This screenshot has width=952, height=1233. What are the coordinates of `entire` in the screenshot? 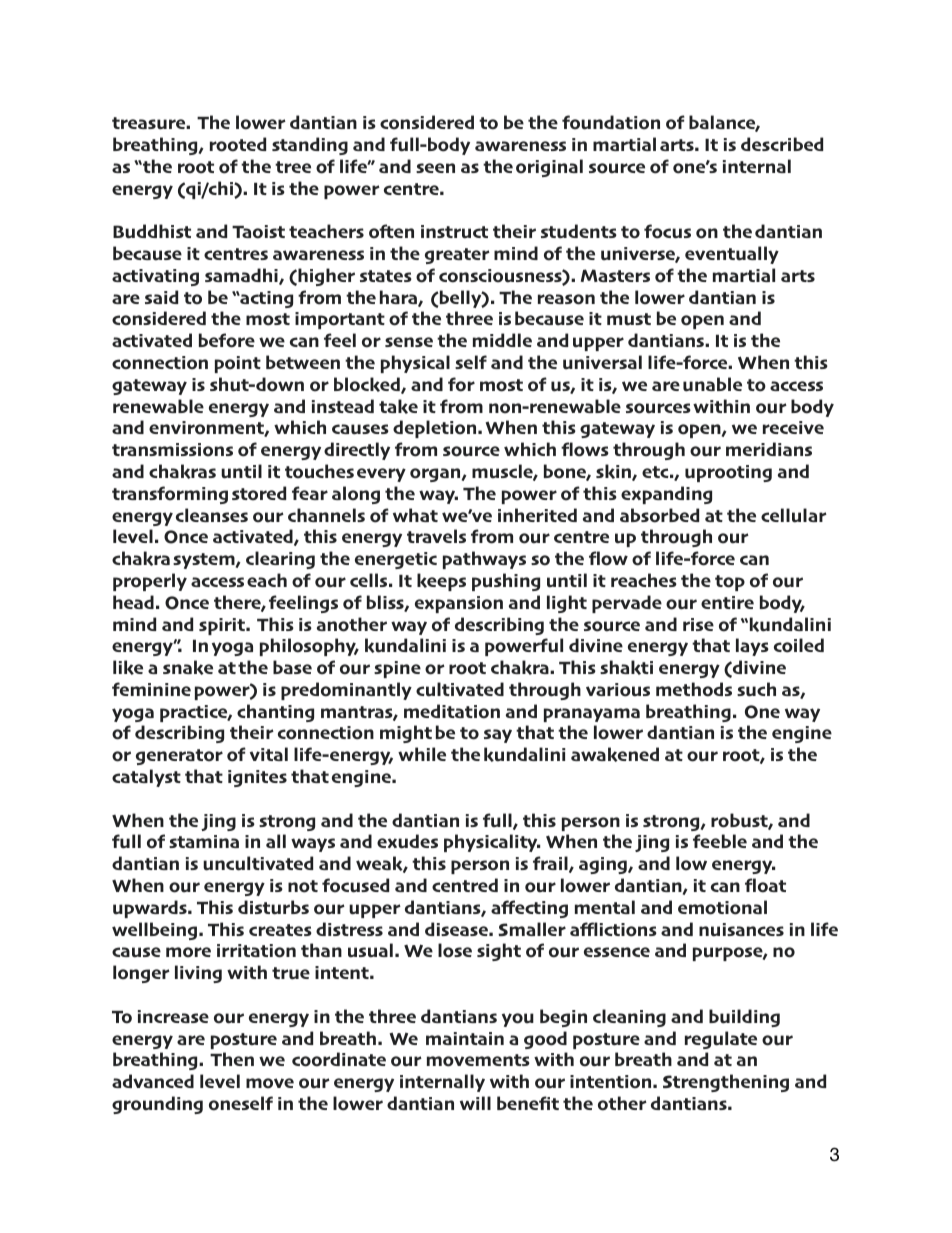 It's located at (727, 602).
